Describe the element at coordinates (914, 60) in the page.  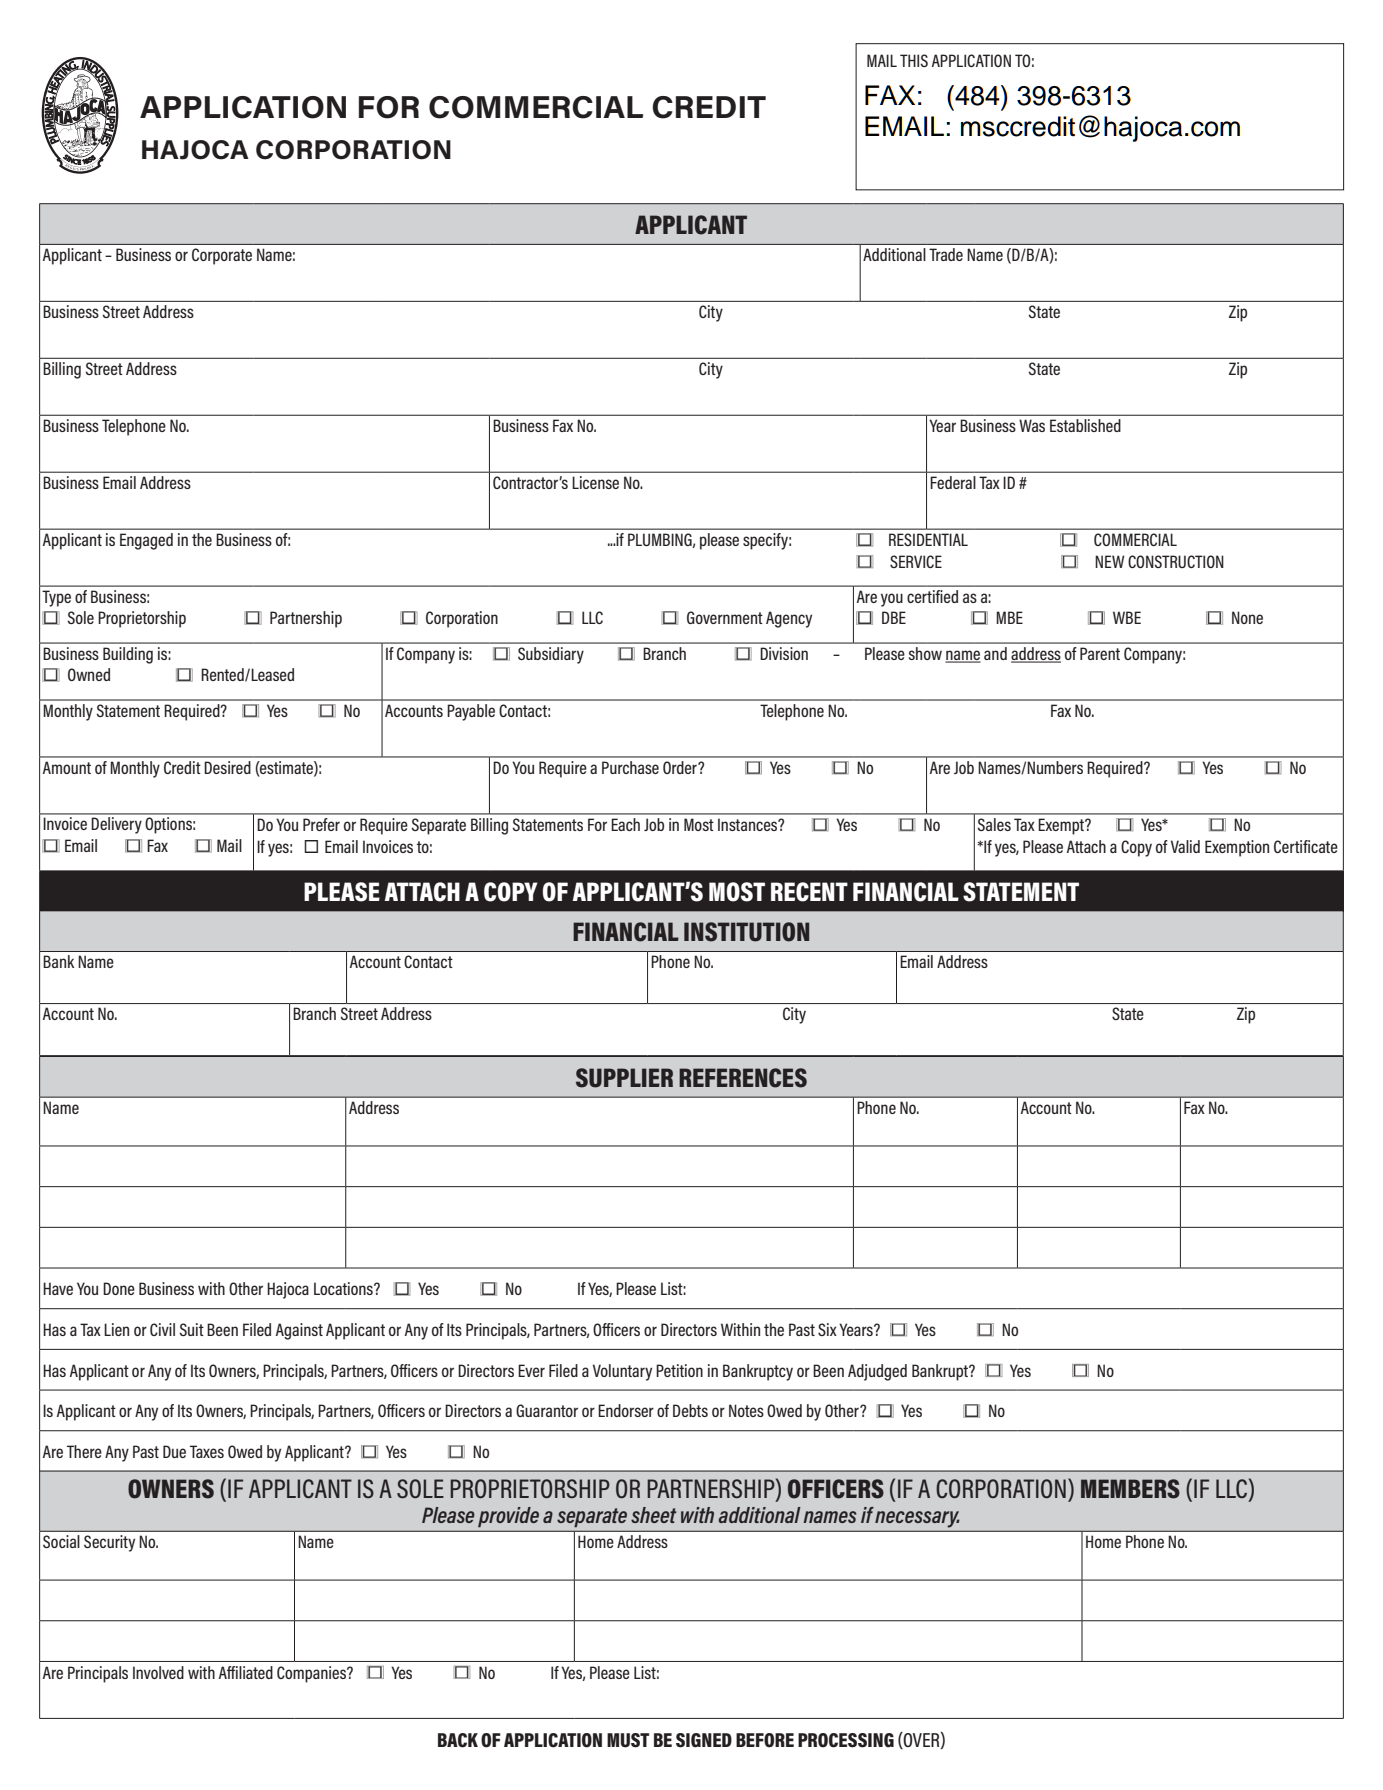
I see `THIS` at that location.
